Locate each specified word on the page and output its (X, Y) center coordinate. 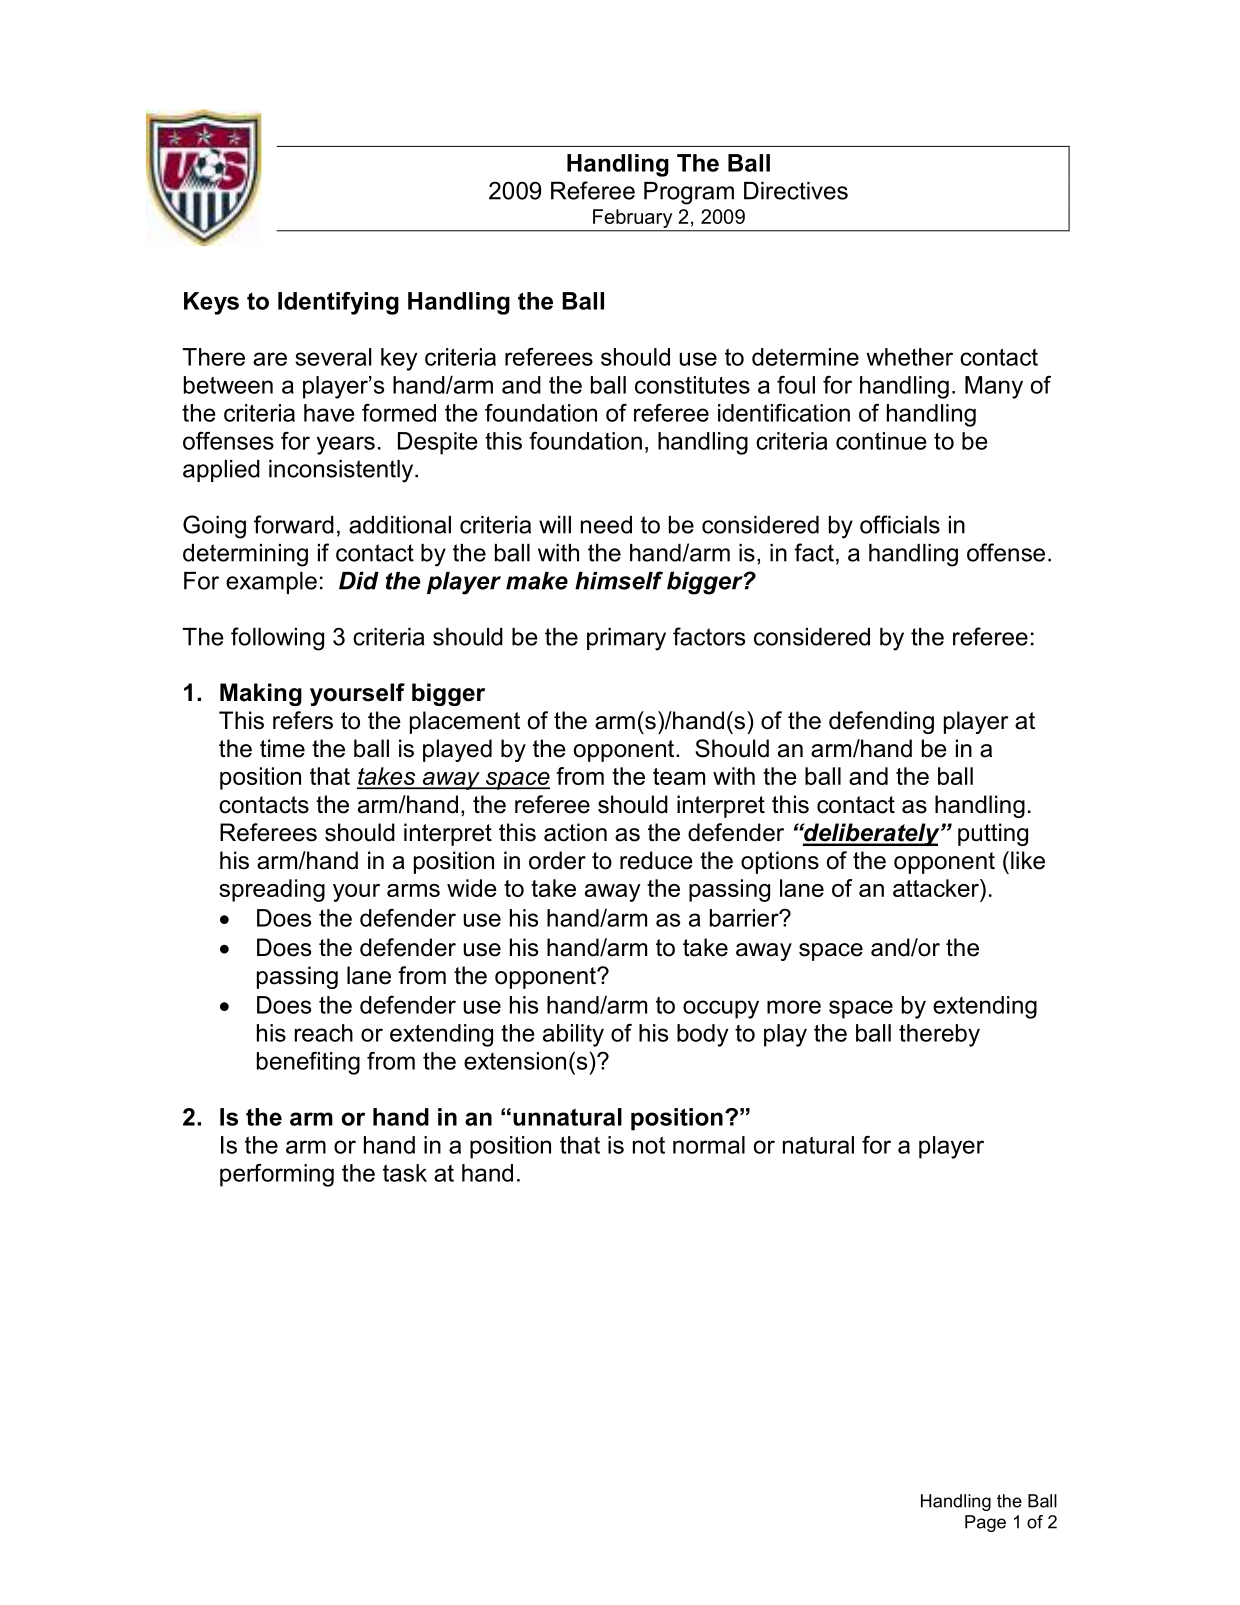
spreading (272, 890)
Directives (796, 191)
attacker (937, 888)
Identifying (338, 303)
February (632, 218)
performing (277, 1175)
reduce (656, 860)
